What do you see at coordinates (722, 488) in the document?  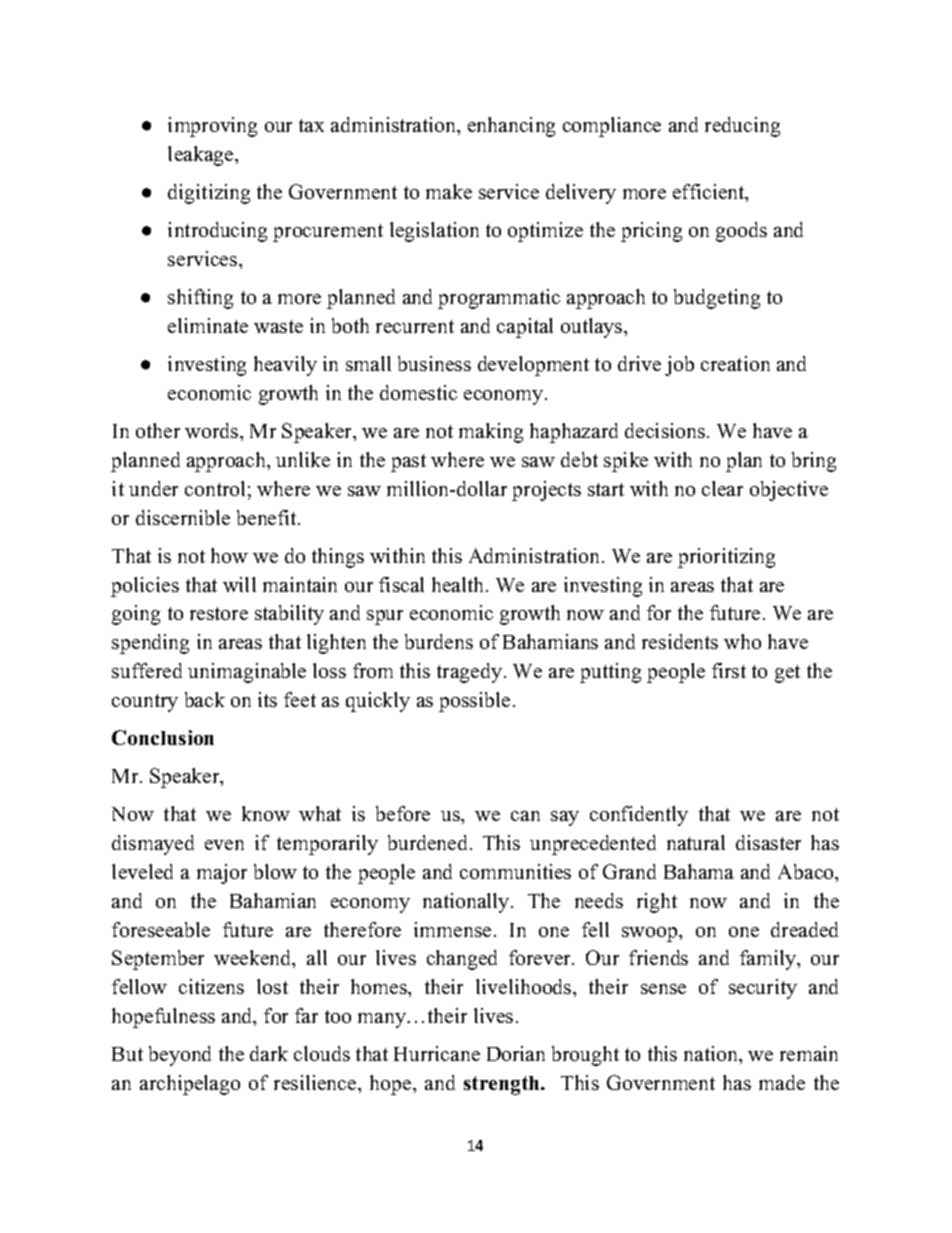 I see `clear` at bounding box center [722, 488].
